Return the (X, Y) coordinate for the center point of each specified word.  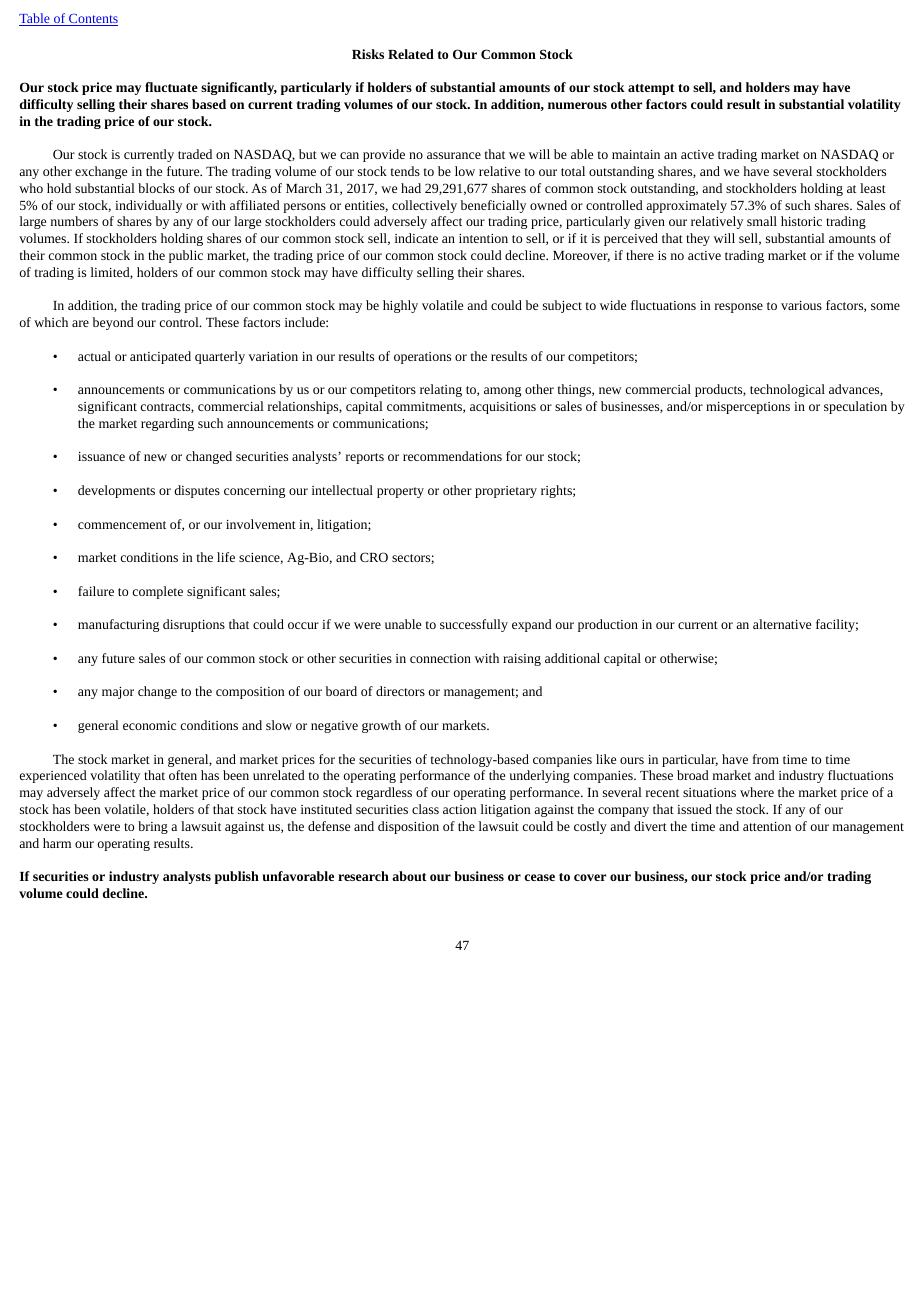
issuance (101, 456)
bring (153, 827)
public (186, 256)
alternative (782, 624)
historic (801, 221)
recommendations (452, 456)
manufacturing (118, 625)
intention (483, 238)
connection (440, 658)
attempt (651, 89)
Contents (92, 20)
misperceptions (748, 408)
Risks (368, 54)
